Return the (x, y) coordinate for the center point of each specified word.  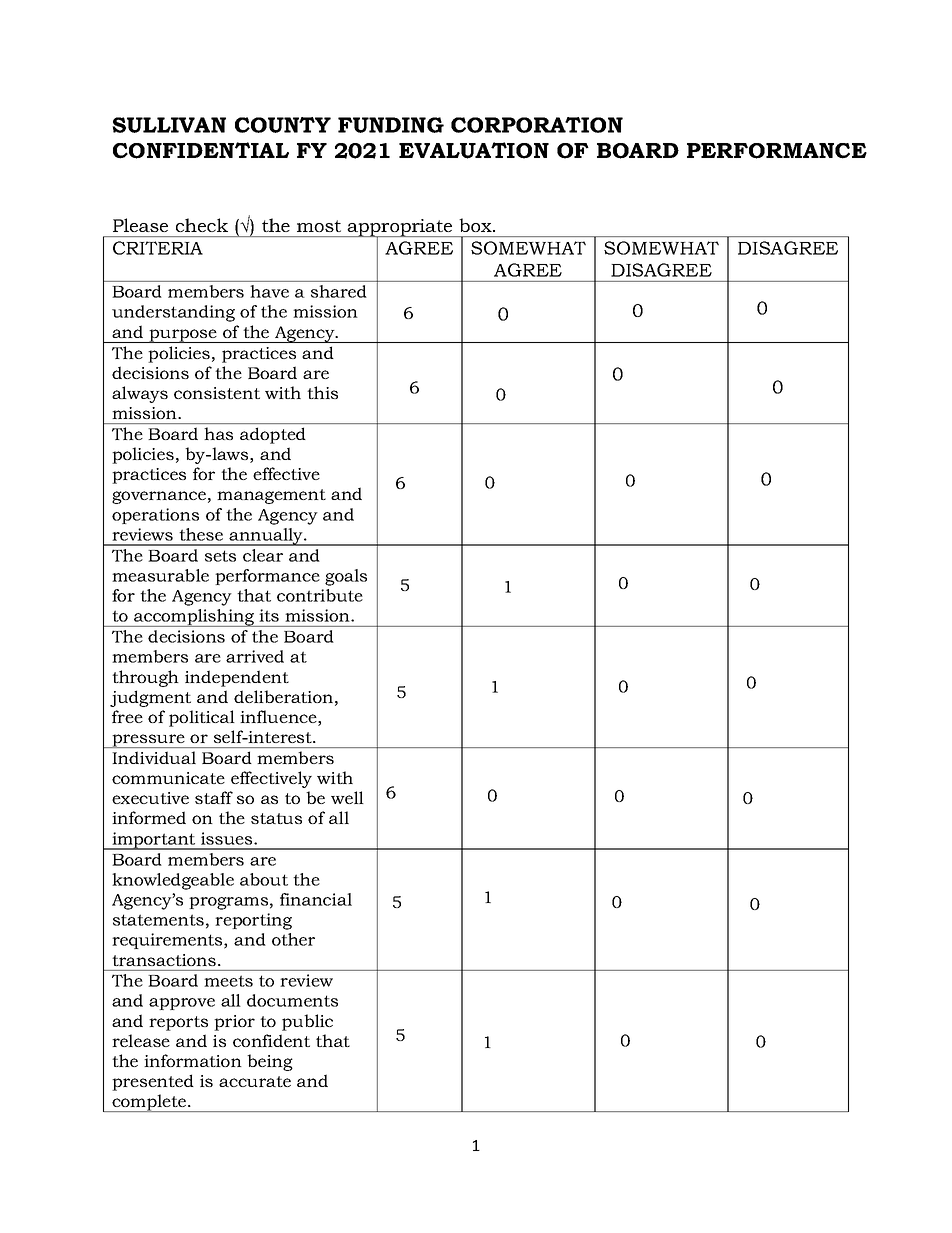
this (322, 392)
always (140, 394)
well (347, 797)
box (476, 225)
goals (346, 577)
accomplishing (194, 618)
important (154, 841)
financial (316, 899)
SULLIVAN (169, 125)
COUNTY (283, 125)
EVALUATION (474, 150)
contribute (320, 595)
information (193, 1060)
